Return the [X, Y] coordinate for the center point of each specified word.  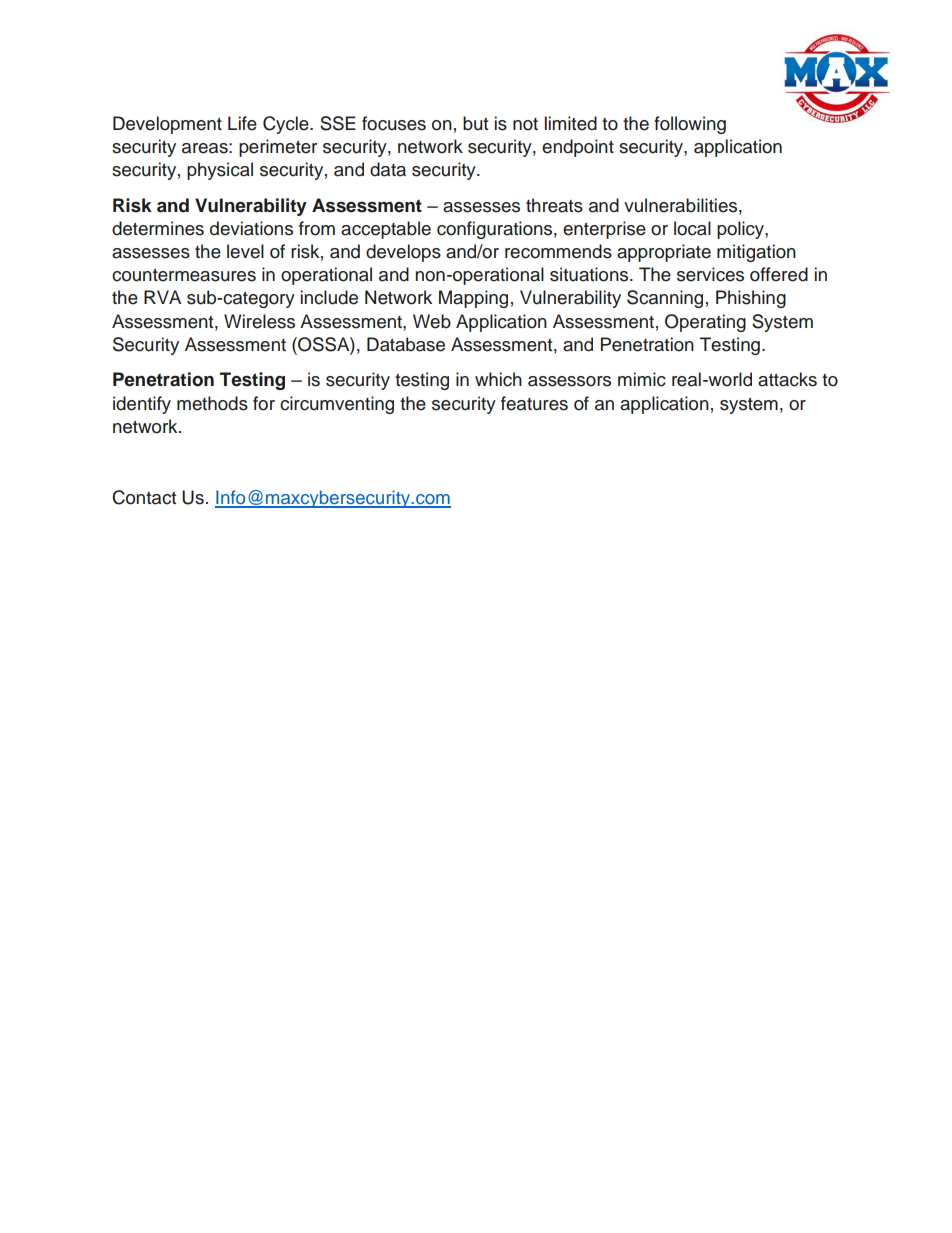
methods [212, 403]
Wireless [259, 321]
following [690, 125]
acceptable [386, 230]
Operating [705, 323]
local [692, 228]
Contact [144, 497]
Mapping [473, 299]
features [534, 403]
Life [242, 123]
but [475, 123]
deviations [251, 228]
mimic [642, 379]
